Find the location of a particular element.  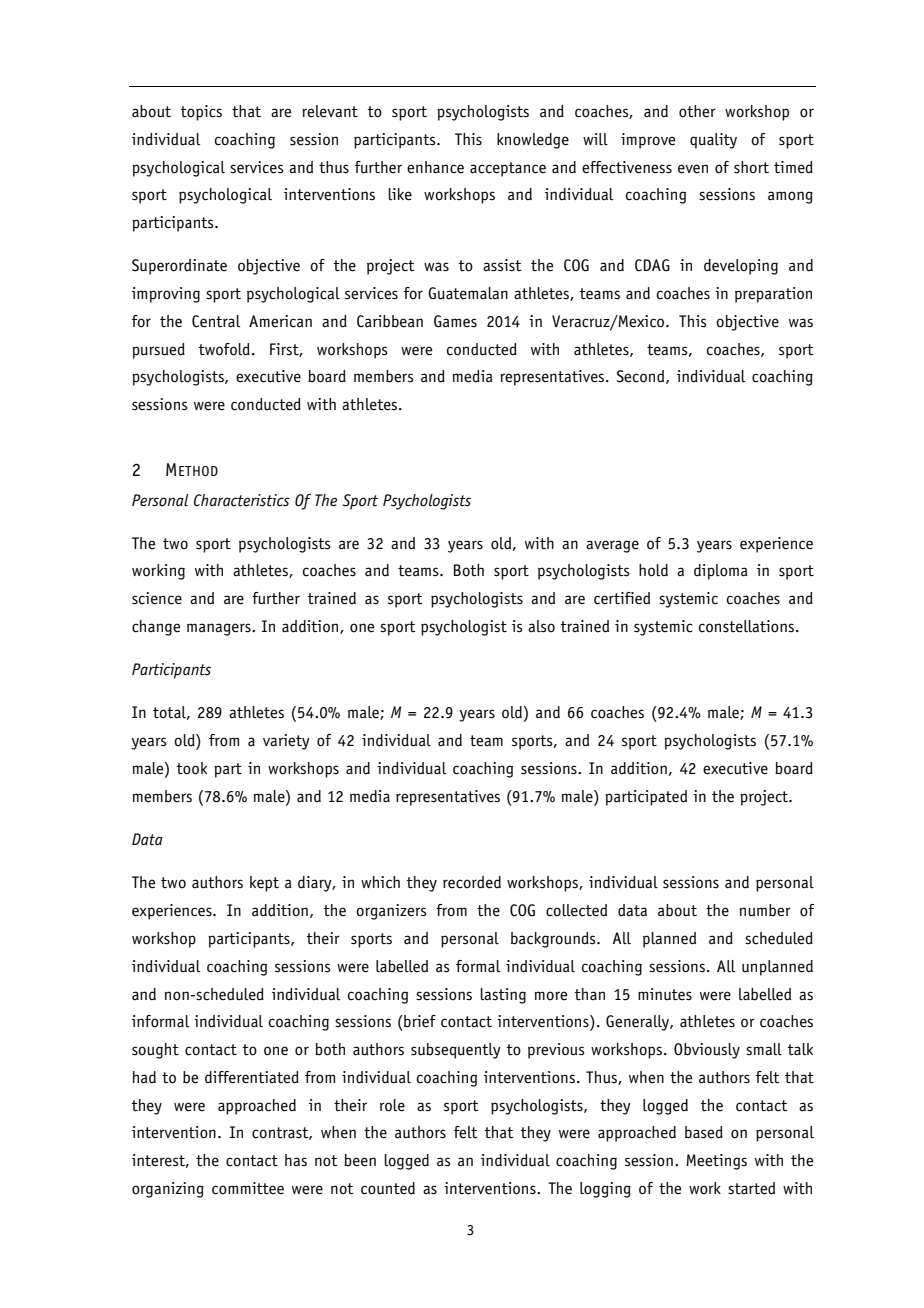

committee is located at coordinates (248, 1188).
